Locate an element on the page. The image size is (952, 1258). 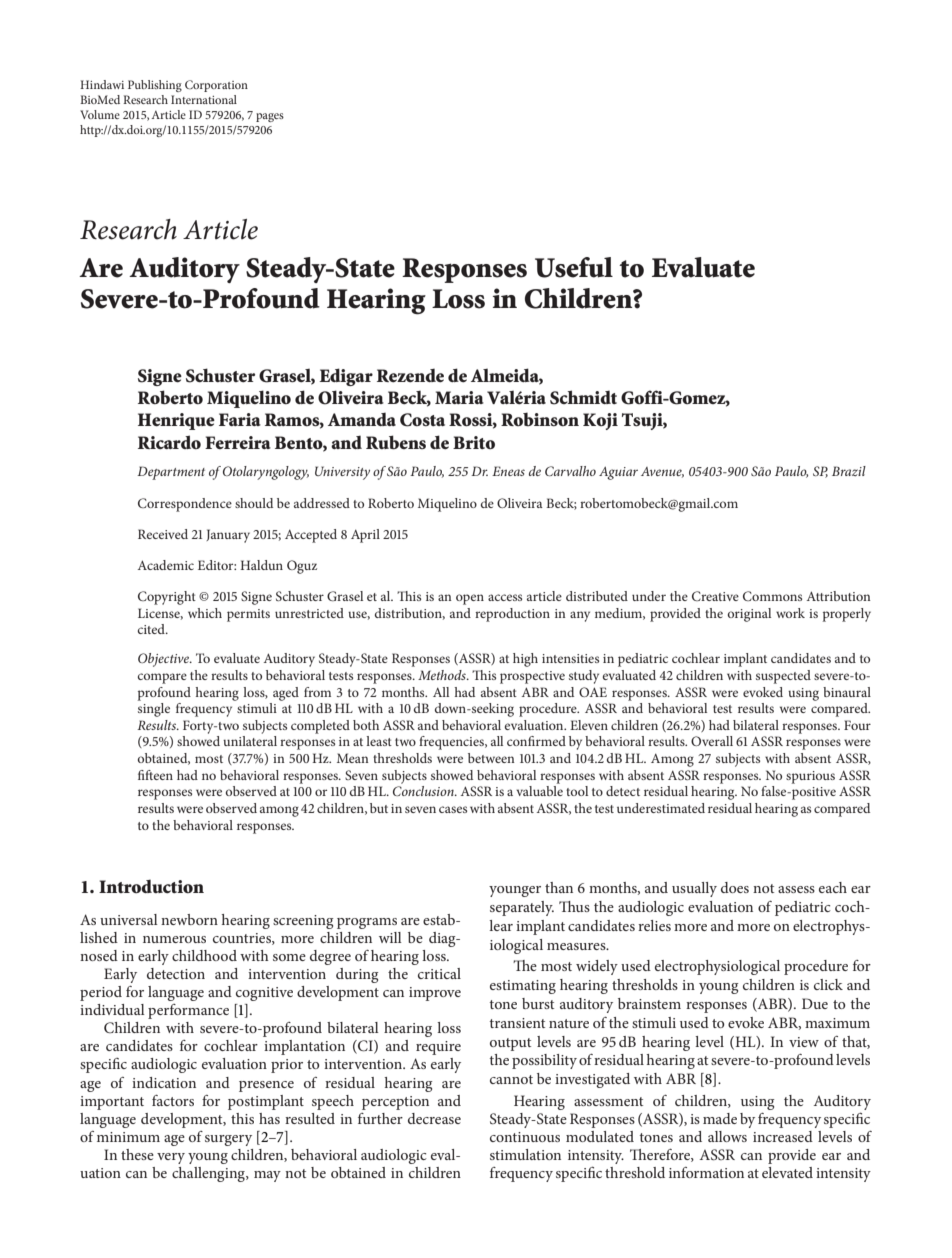
fifteen is located at coordinates (155, 775).
